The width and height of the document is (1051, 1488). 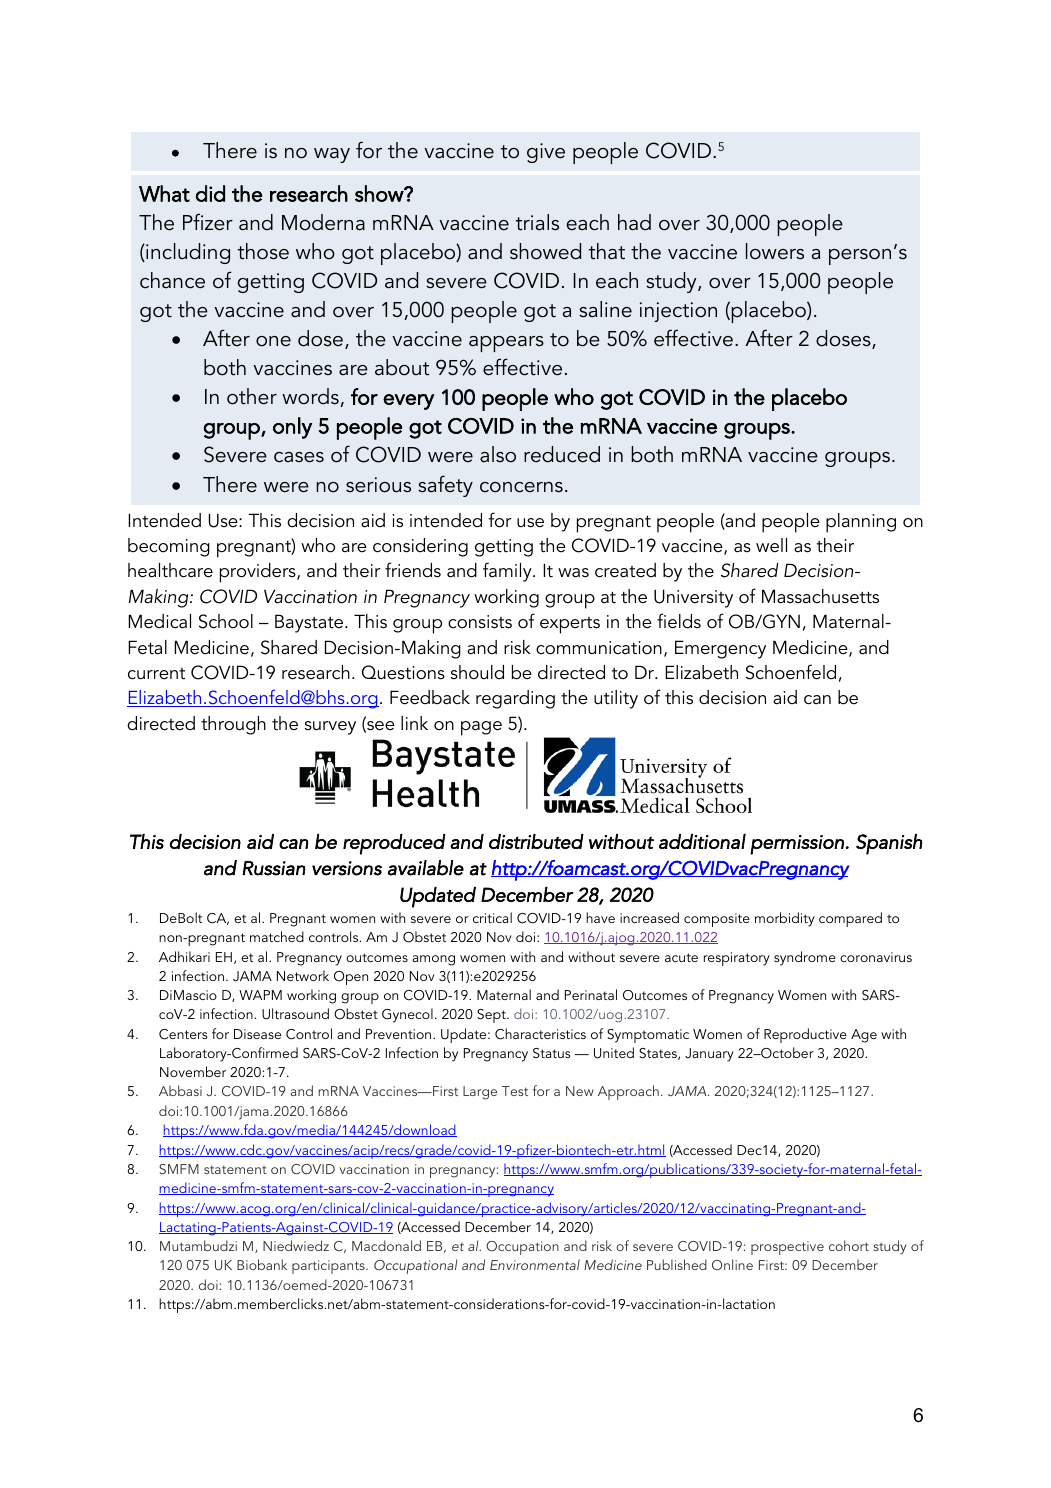 What do you see at coordinates (252, 396) in the document?
I see `other` at bounding box center [252, 396].
